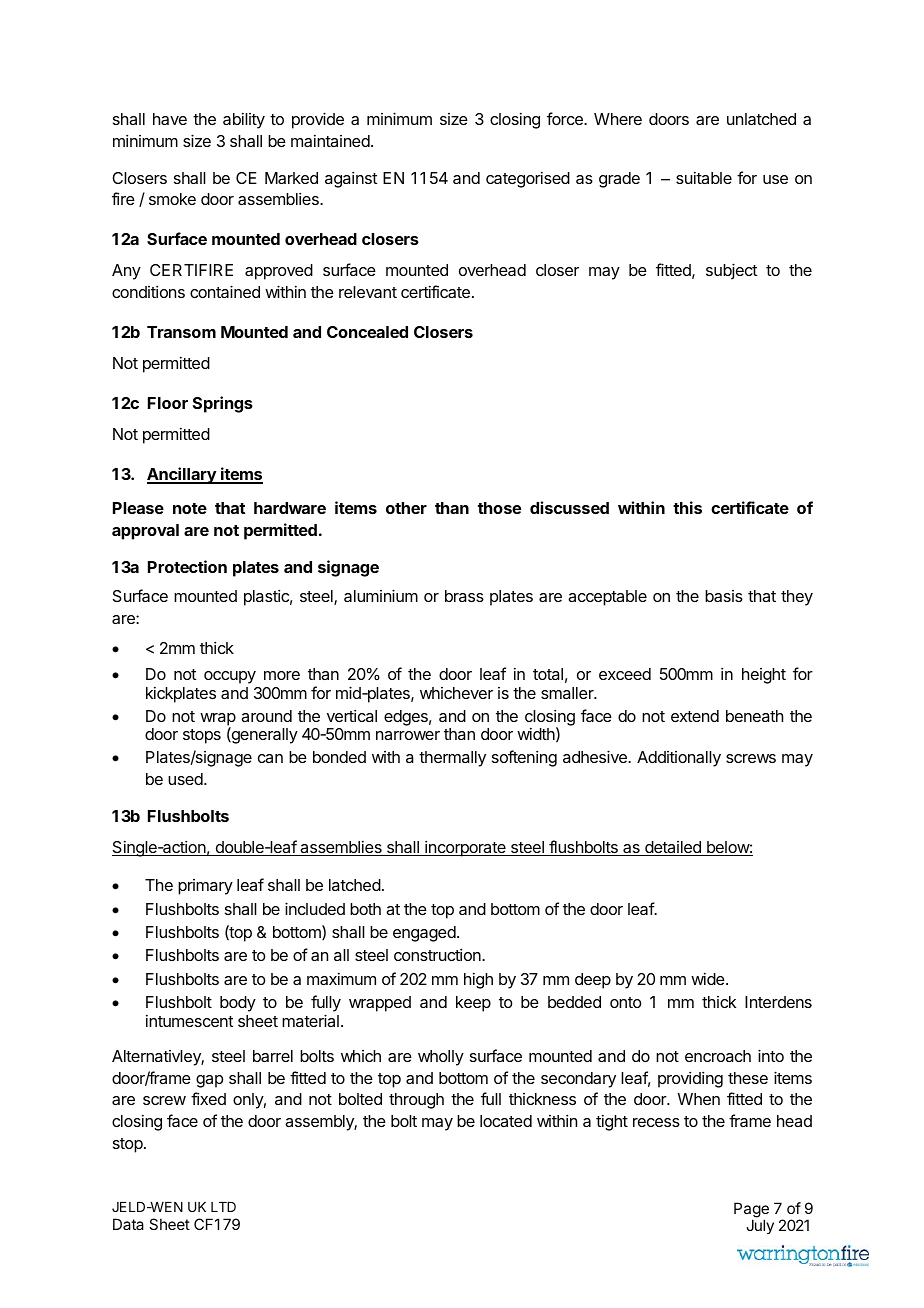  I want to click on ability, so click(244, 120).
